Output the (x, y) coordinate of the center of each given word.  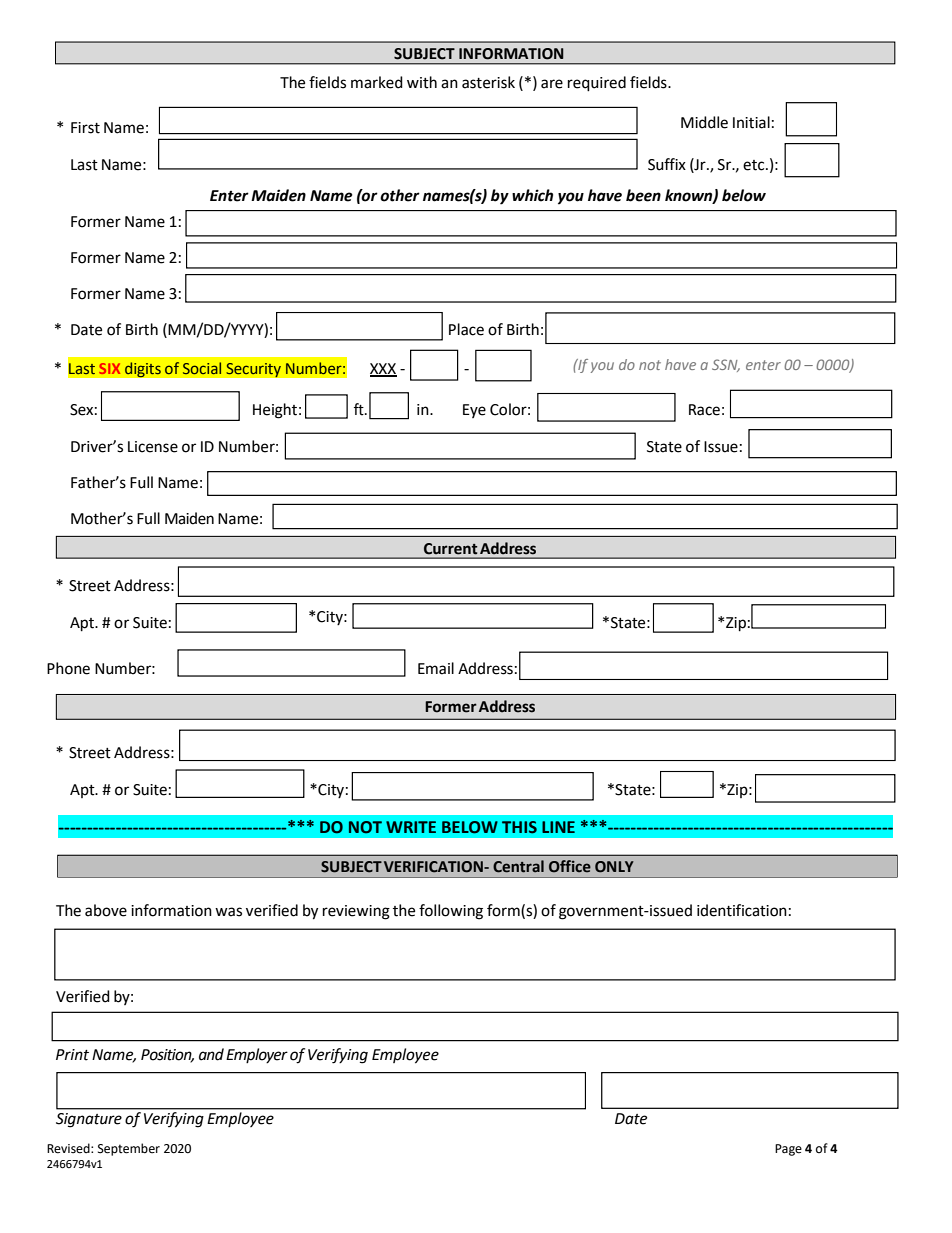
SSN (726, 365)
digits (142, 370)
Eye (474, 411)
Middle (704, 122)
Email (436, 668)
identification (742, 910)
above (106, 910)
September (129, 1149)
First (85, 128)
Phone (68, 668)
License (153, 447)
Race (704, 410)
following (451, 912)
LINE (558, 827)
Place (466, 329)
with (422, 82)
